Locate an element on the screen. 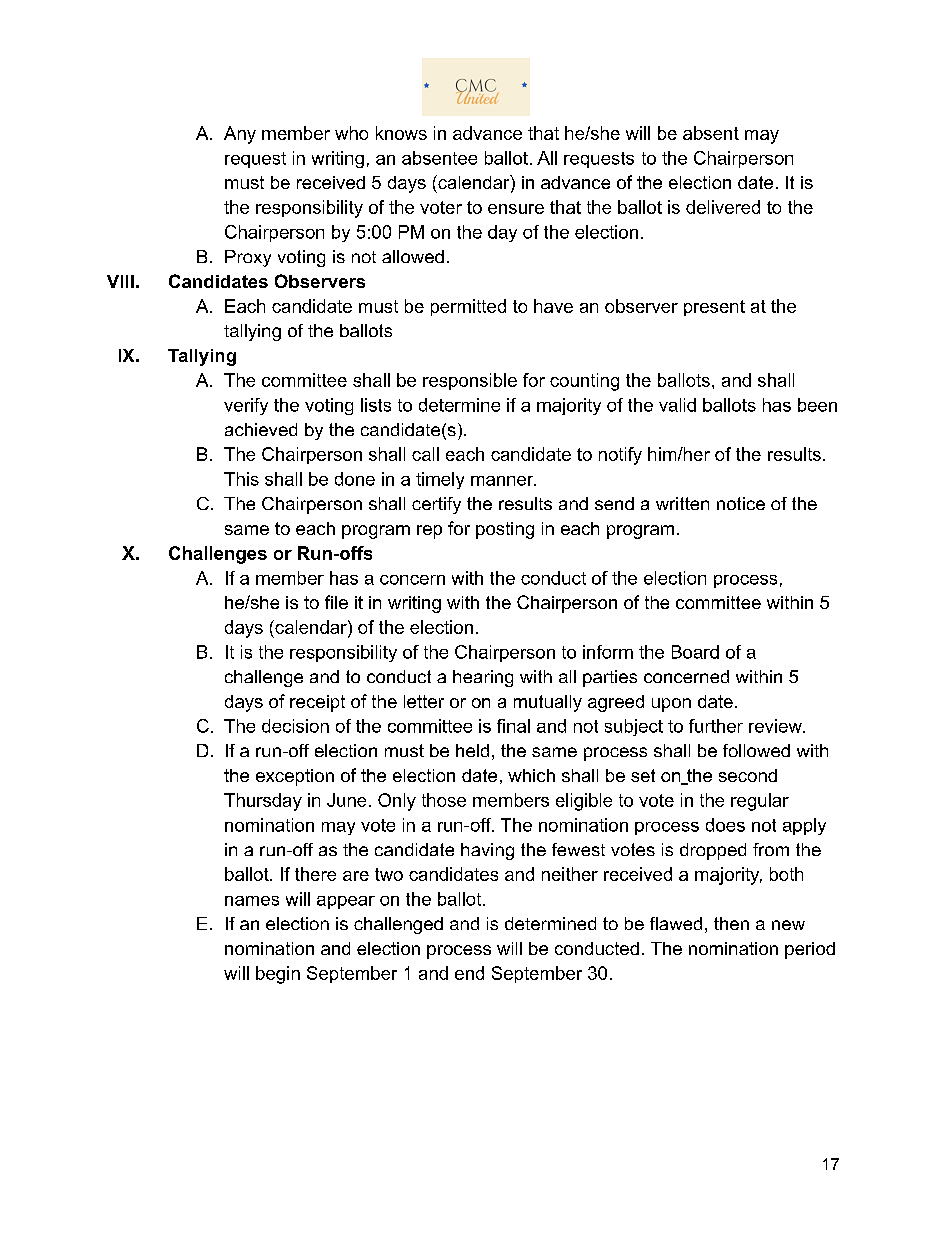  delivered is located at coordinates (723, 207).
